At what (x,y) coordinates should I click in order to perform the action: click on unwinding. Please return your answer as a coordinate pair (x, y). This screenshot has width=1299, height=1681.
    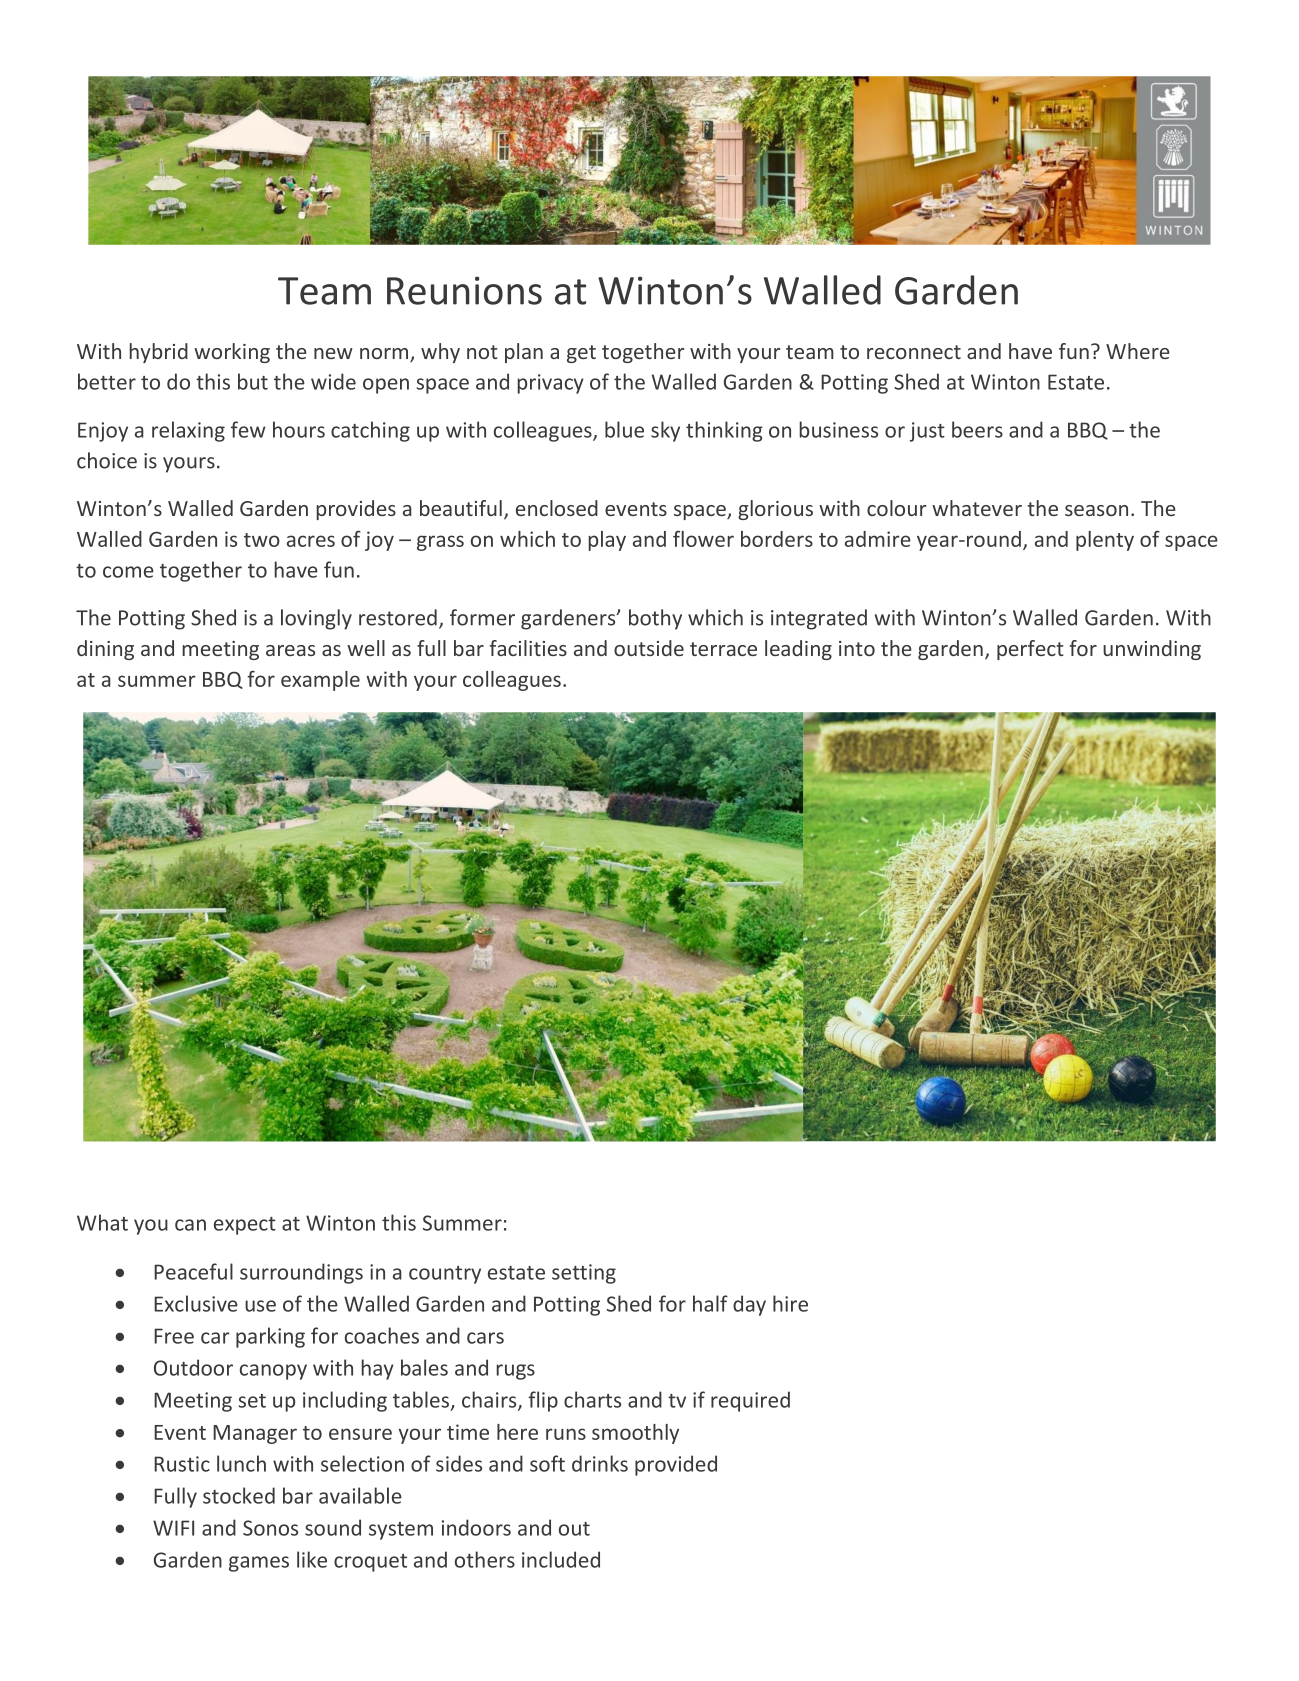
    Looking at the image, I should click on (1152, 650).
